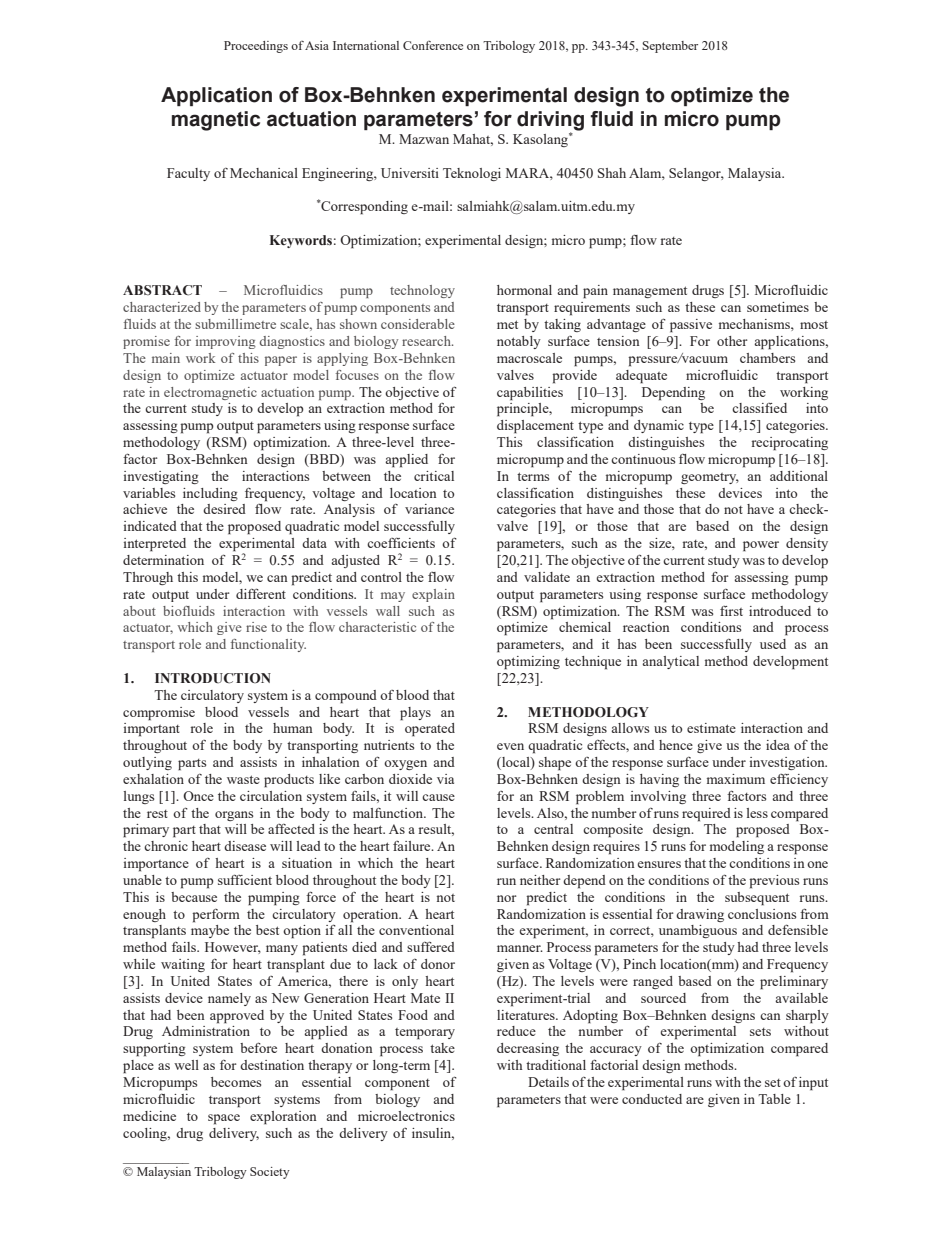 The width and height of the screenshot is (952, 1233). What do you see at coordinates (731, 611) in the screenshot?
I see `first` at bounding box center [731, 611].
